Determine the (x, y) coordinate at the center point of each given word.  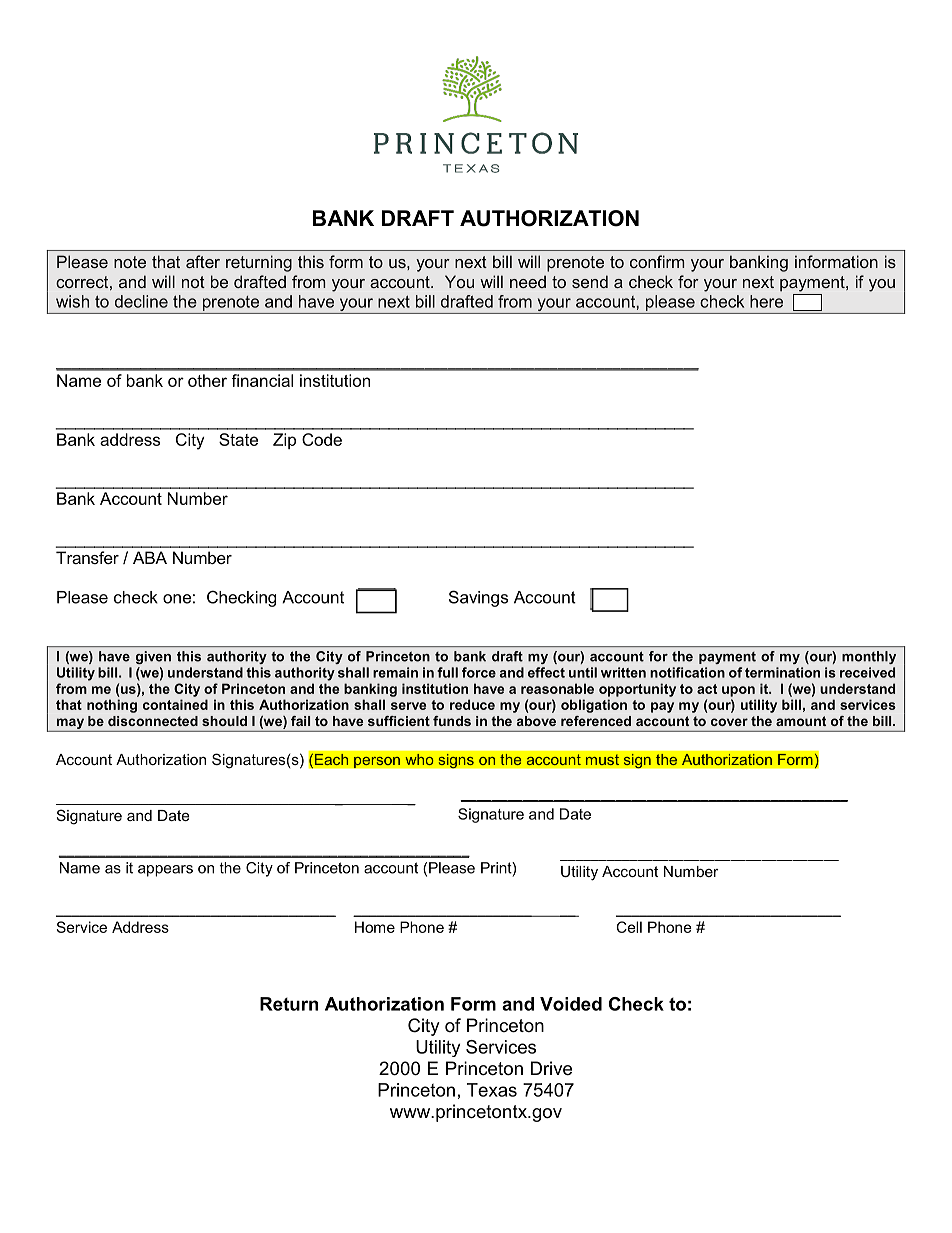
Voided (571, 1004)
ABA (150, 557)
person (377, 762)
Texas (492, 1090)
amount (801, 721)
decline (141, 301)
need (528, 281)
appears (165, 871)
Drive (551, 1068)
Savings (478, 598)
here (766, 301)
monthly (869, 657)
